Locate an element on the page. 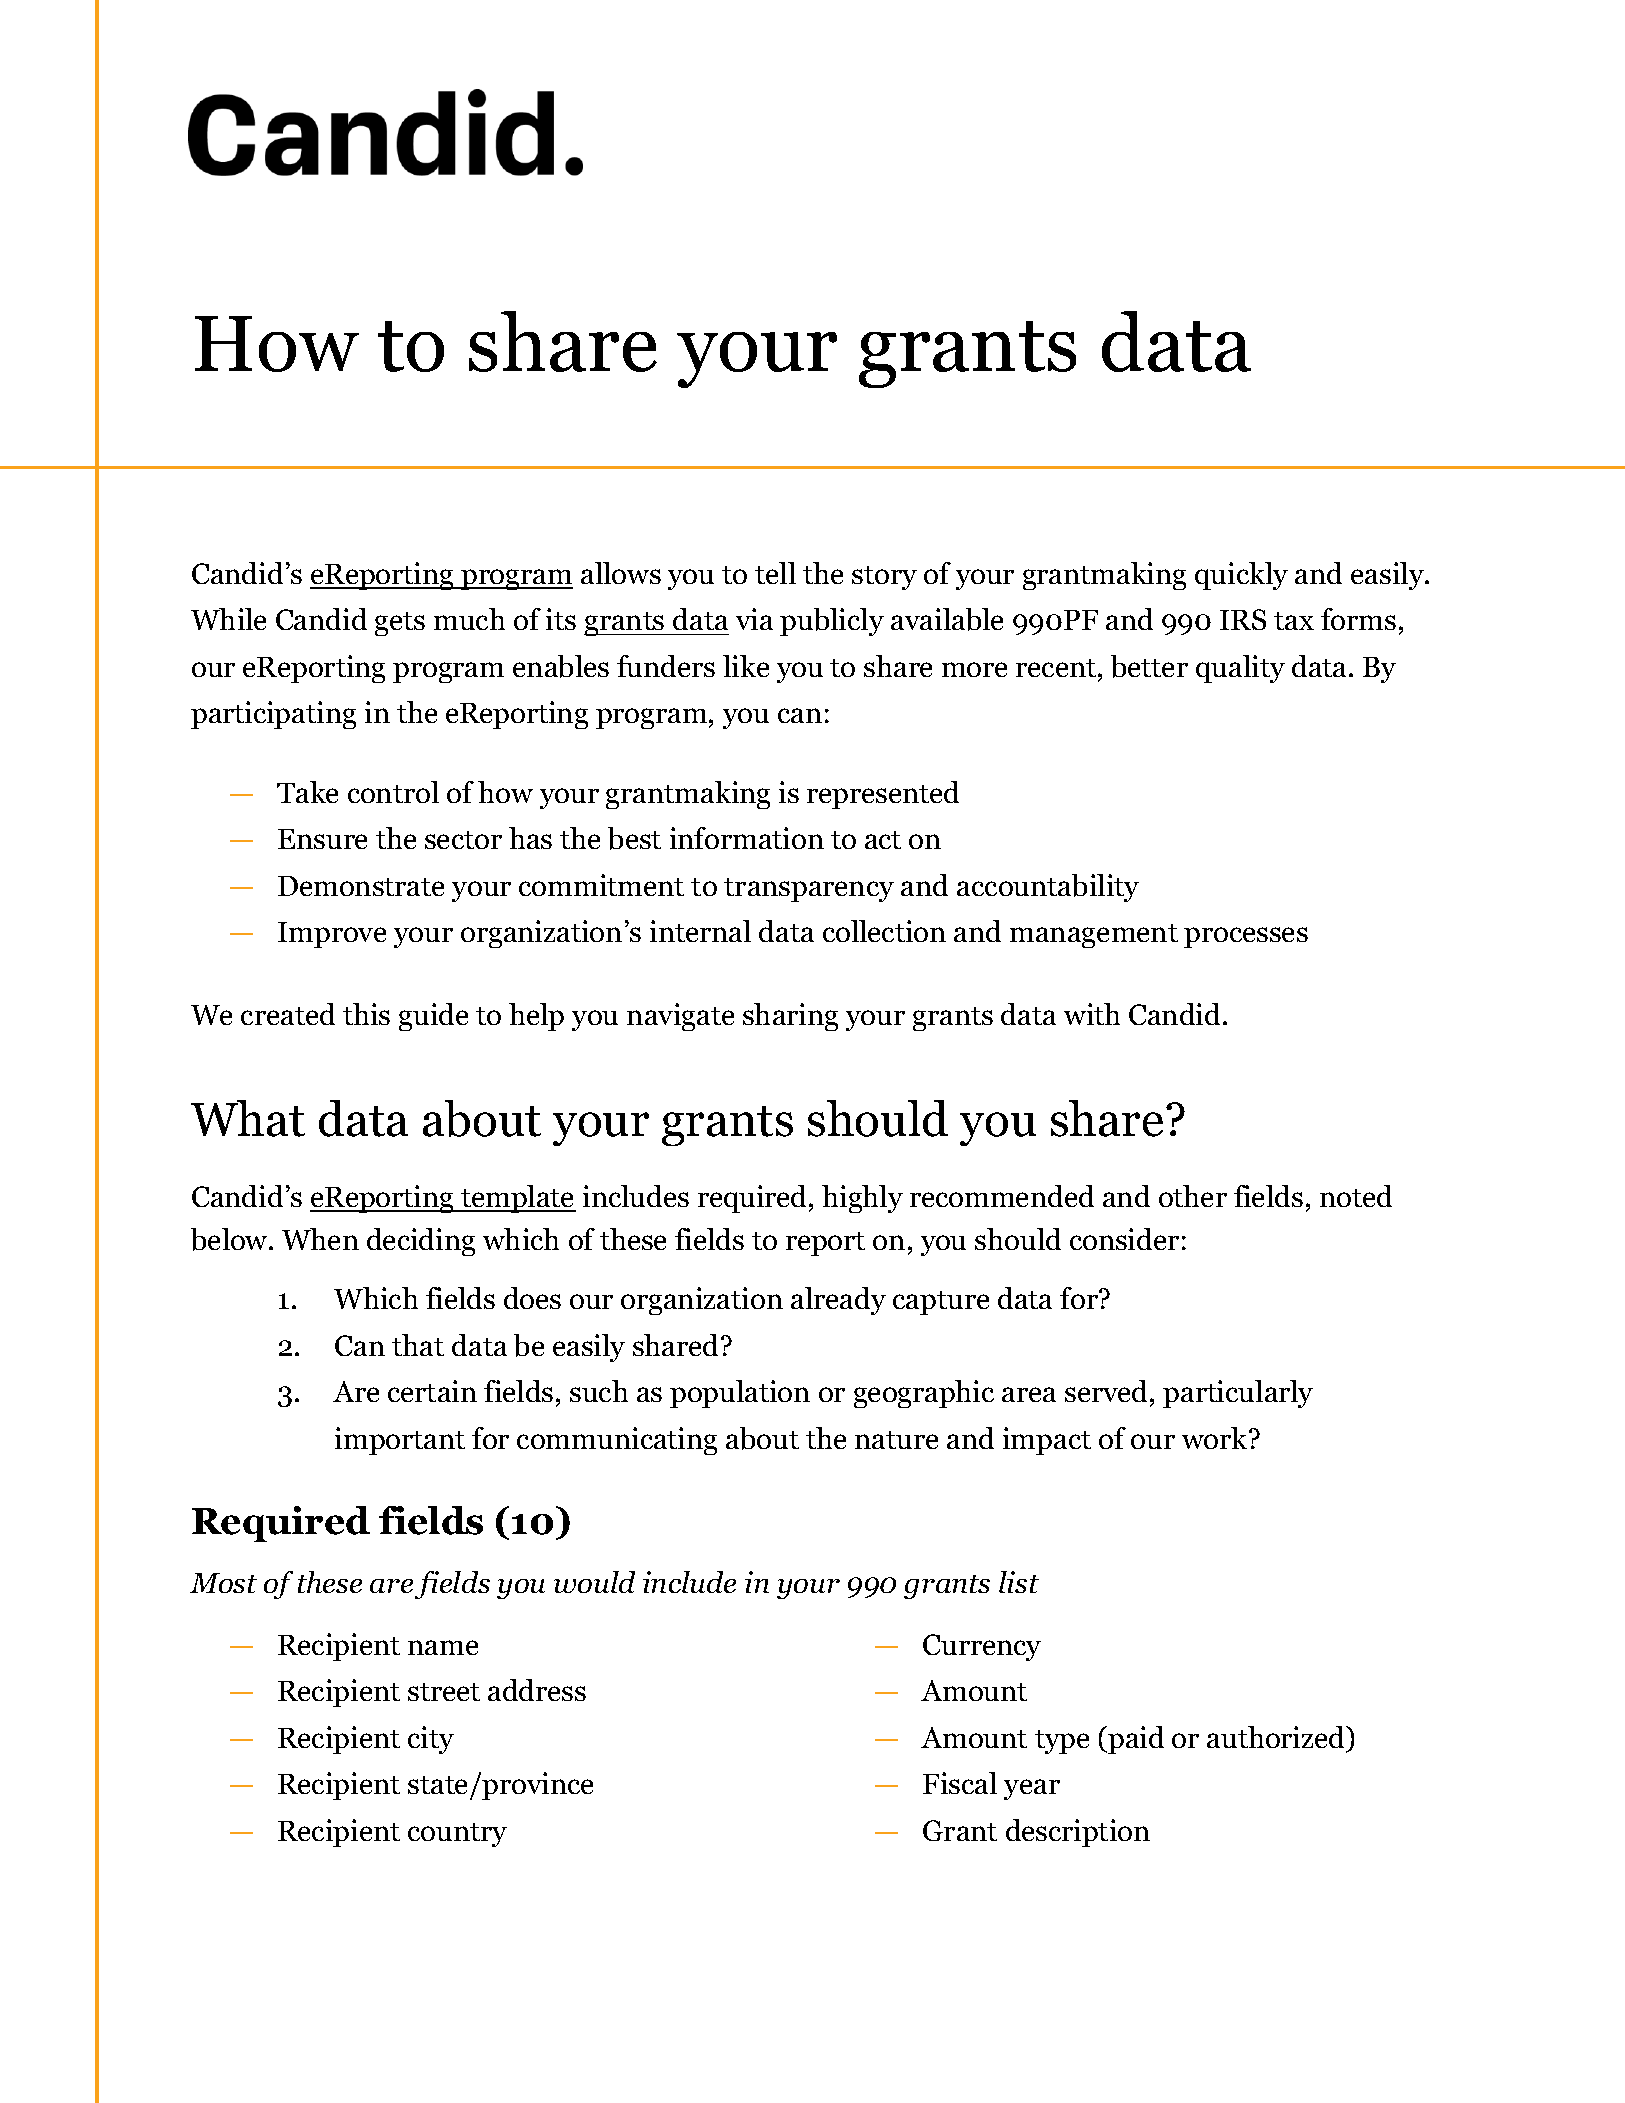 The image size is (1625, 2103). highly is located at coordinates (862, 1199).
